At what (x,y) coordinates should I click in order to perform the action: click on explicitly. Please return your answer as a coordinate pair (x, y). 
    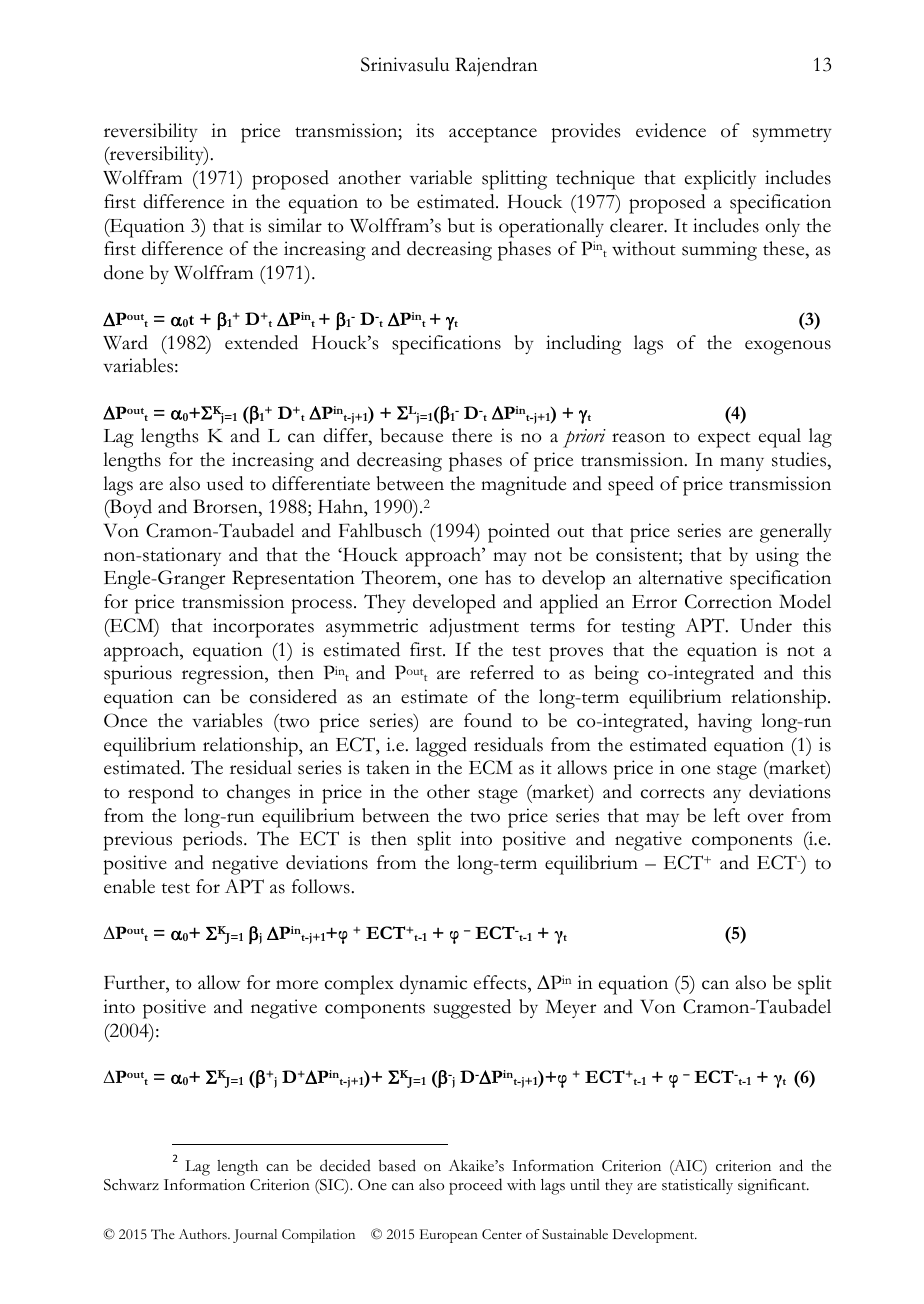
    Looking at the image, I should click on (720, 180).
